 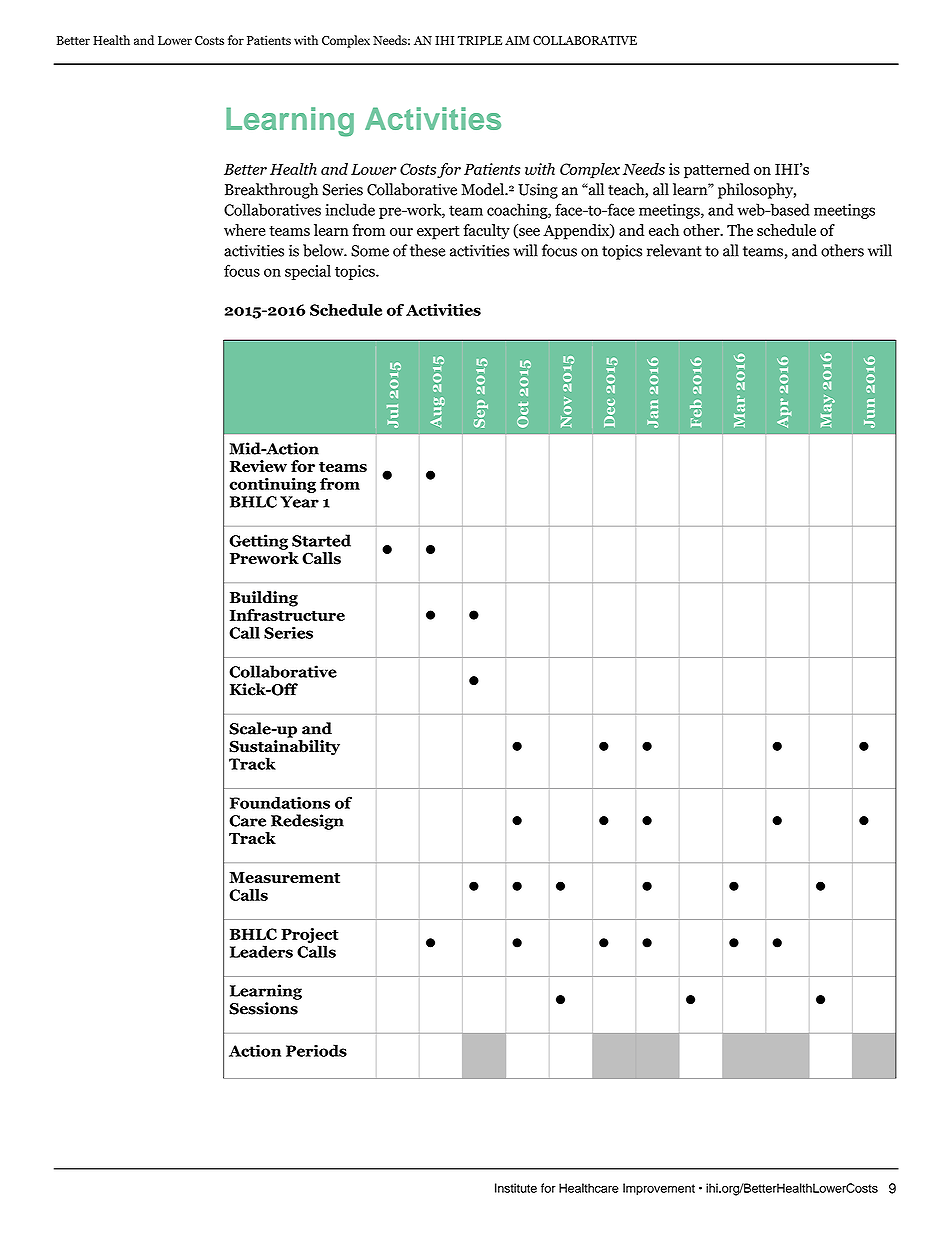 I want to click on patterned, so click(x=717, y=170).
